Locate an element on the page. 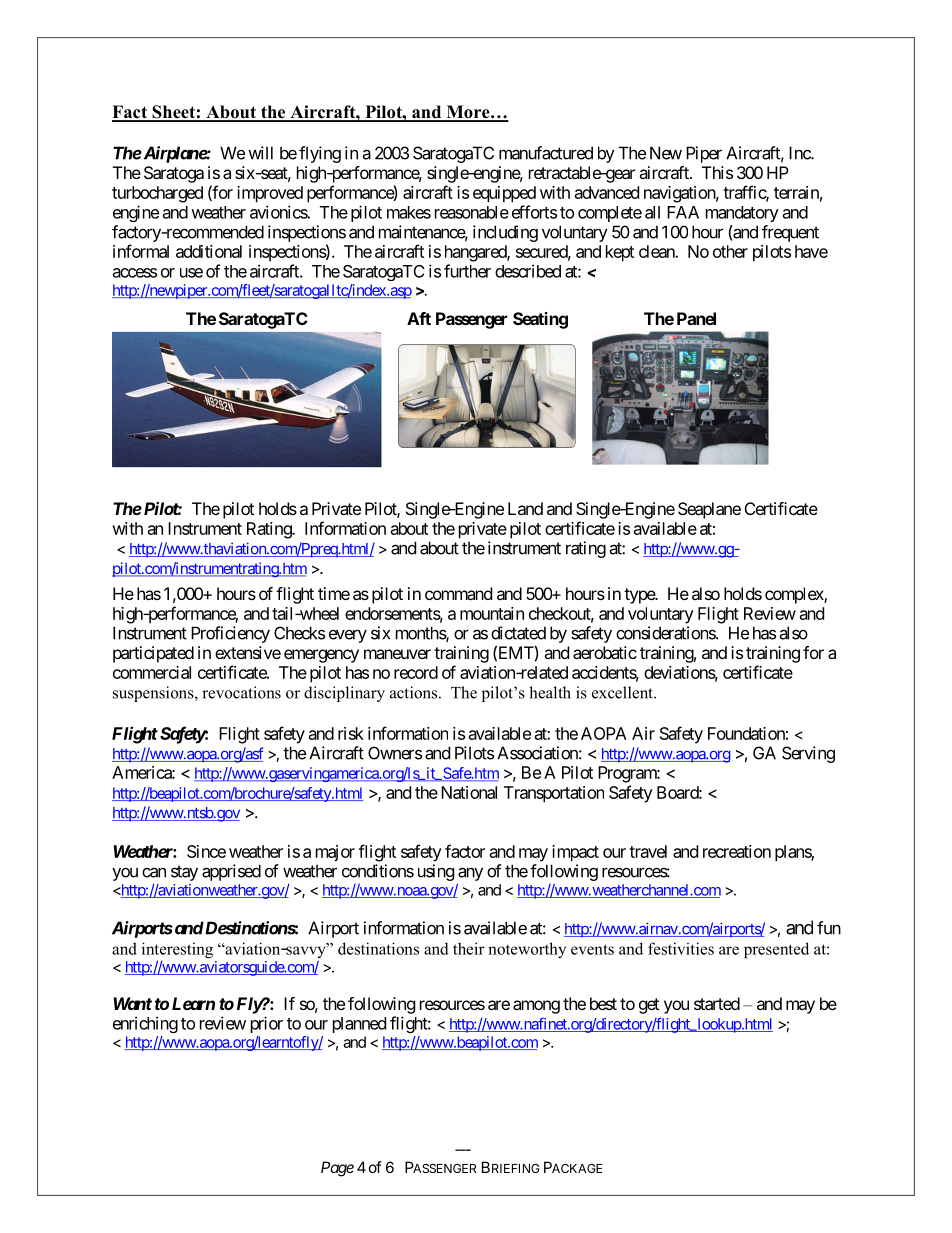  started is located at coordinates (717, 1003).
